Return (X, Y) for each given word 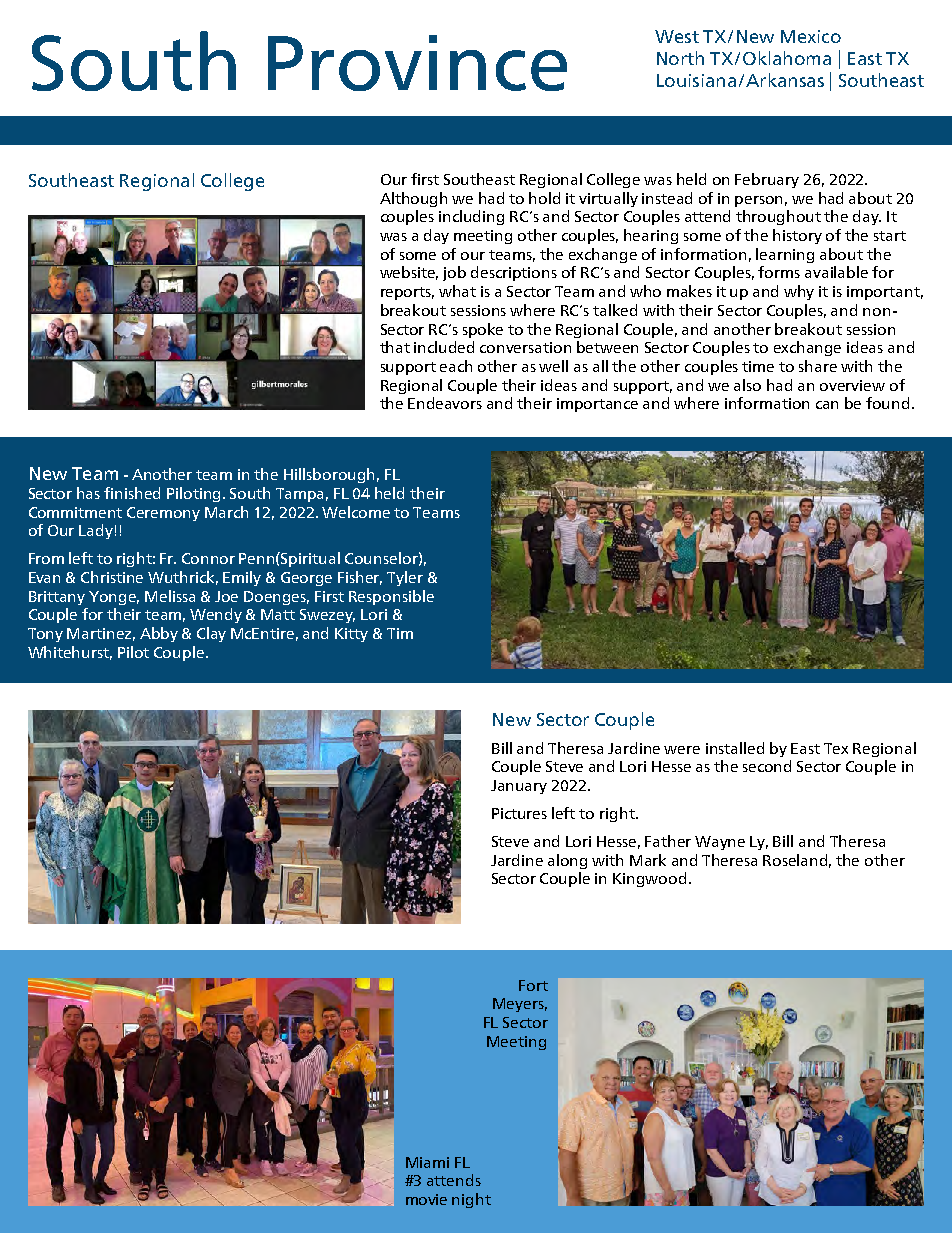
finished (132, 493)
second (767, 766)
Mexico (811, 36)
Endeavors (445, 403)
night (471, 1200)
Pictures (519, 813)
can (827, 405)
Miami (427, 1162)
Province (417, 63)
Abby (159, 634)
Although (413, 199)
